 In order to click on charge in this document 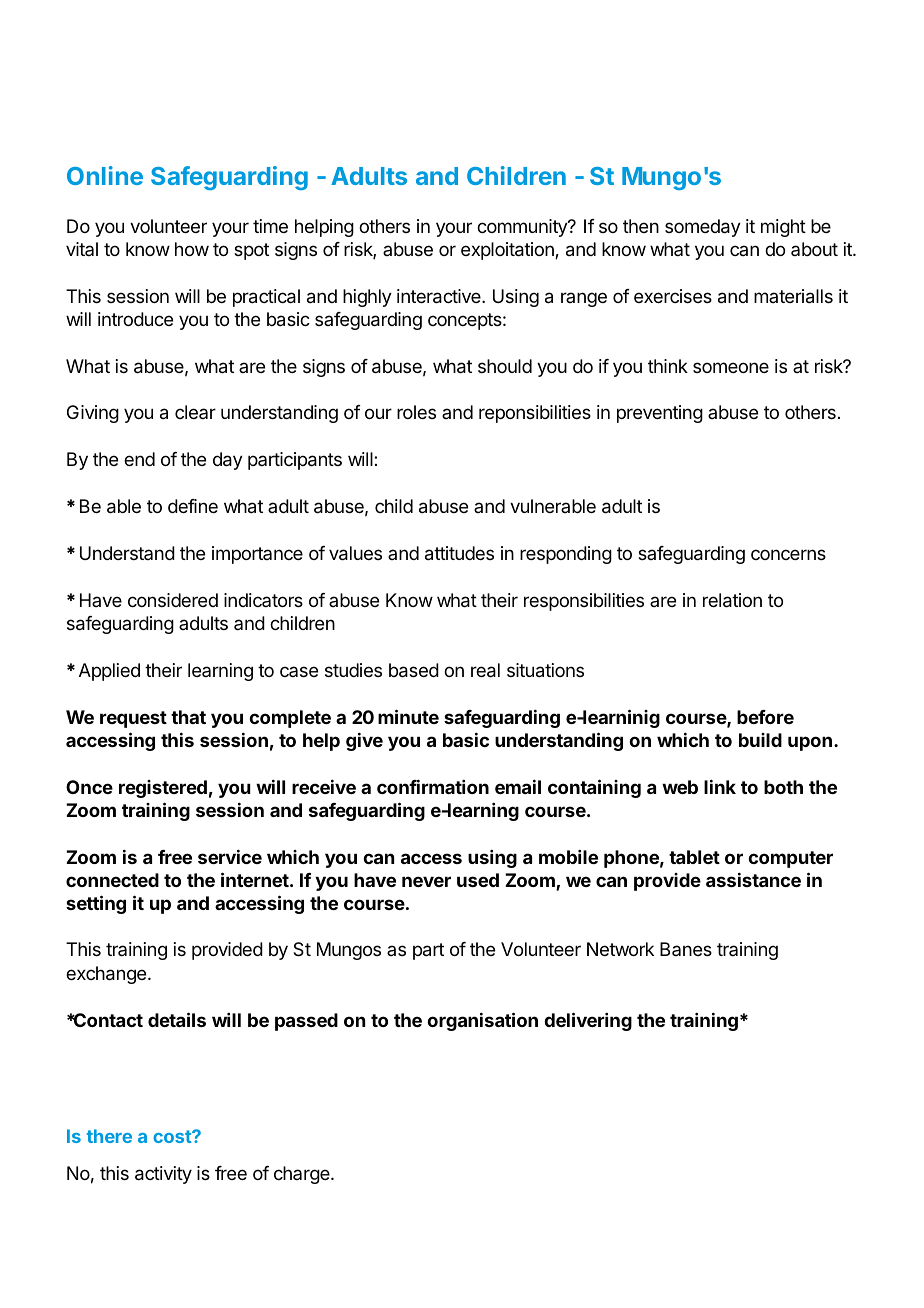, I will do `click(303, 1175)`.
